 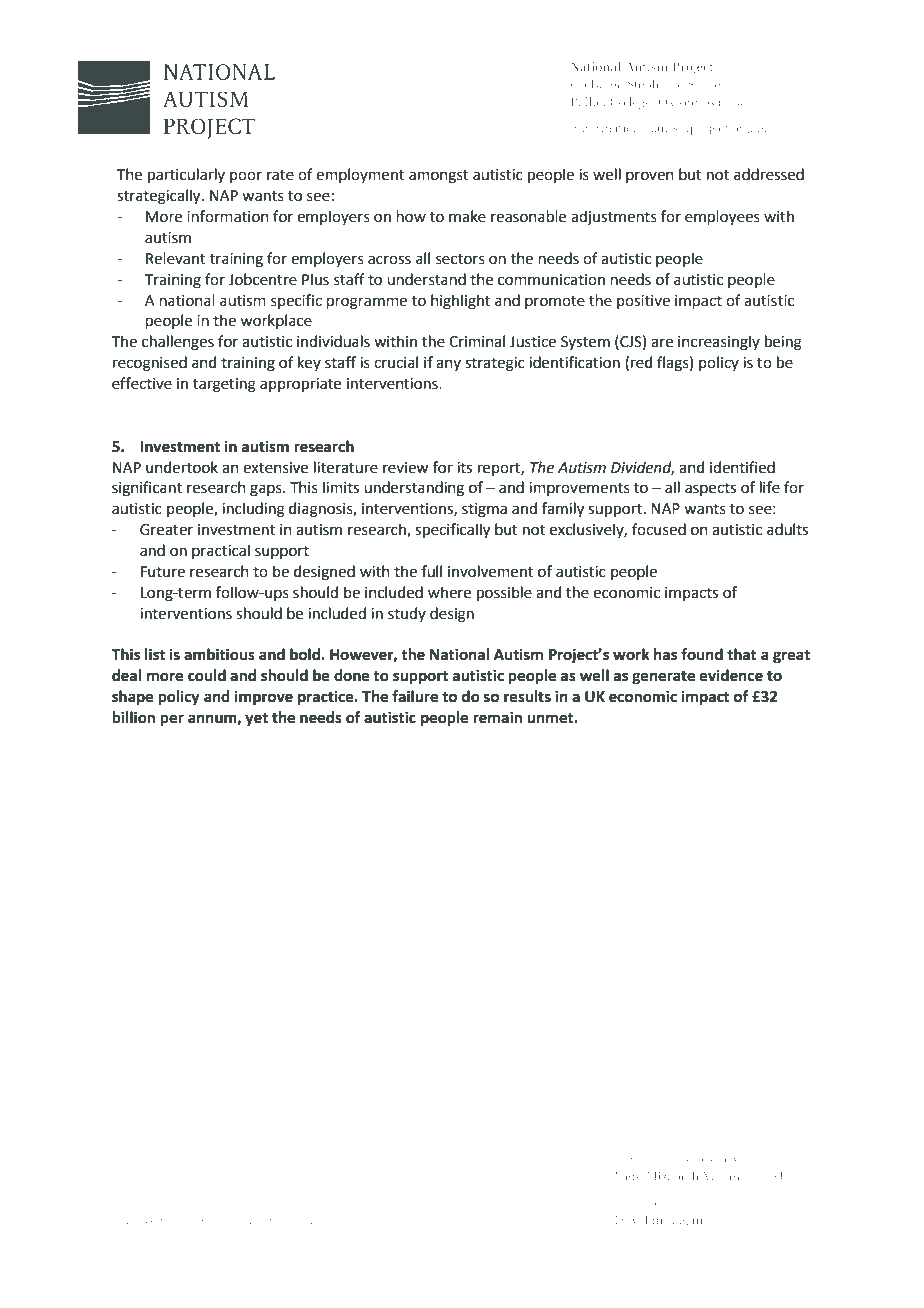 What do you see at coordinates (460, 302) in the screenshot?
I see `highlight` at bounding box center [460, 302].
